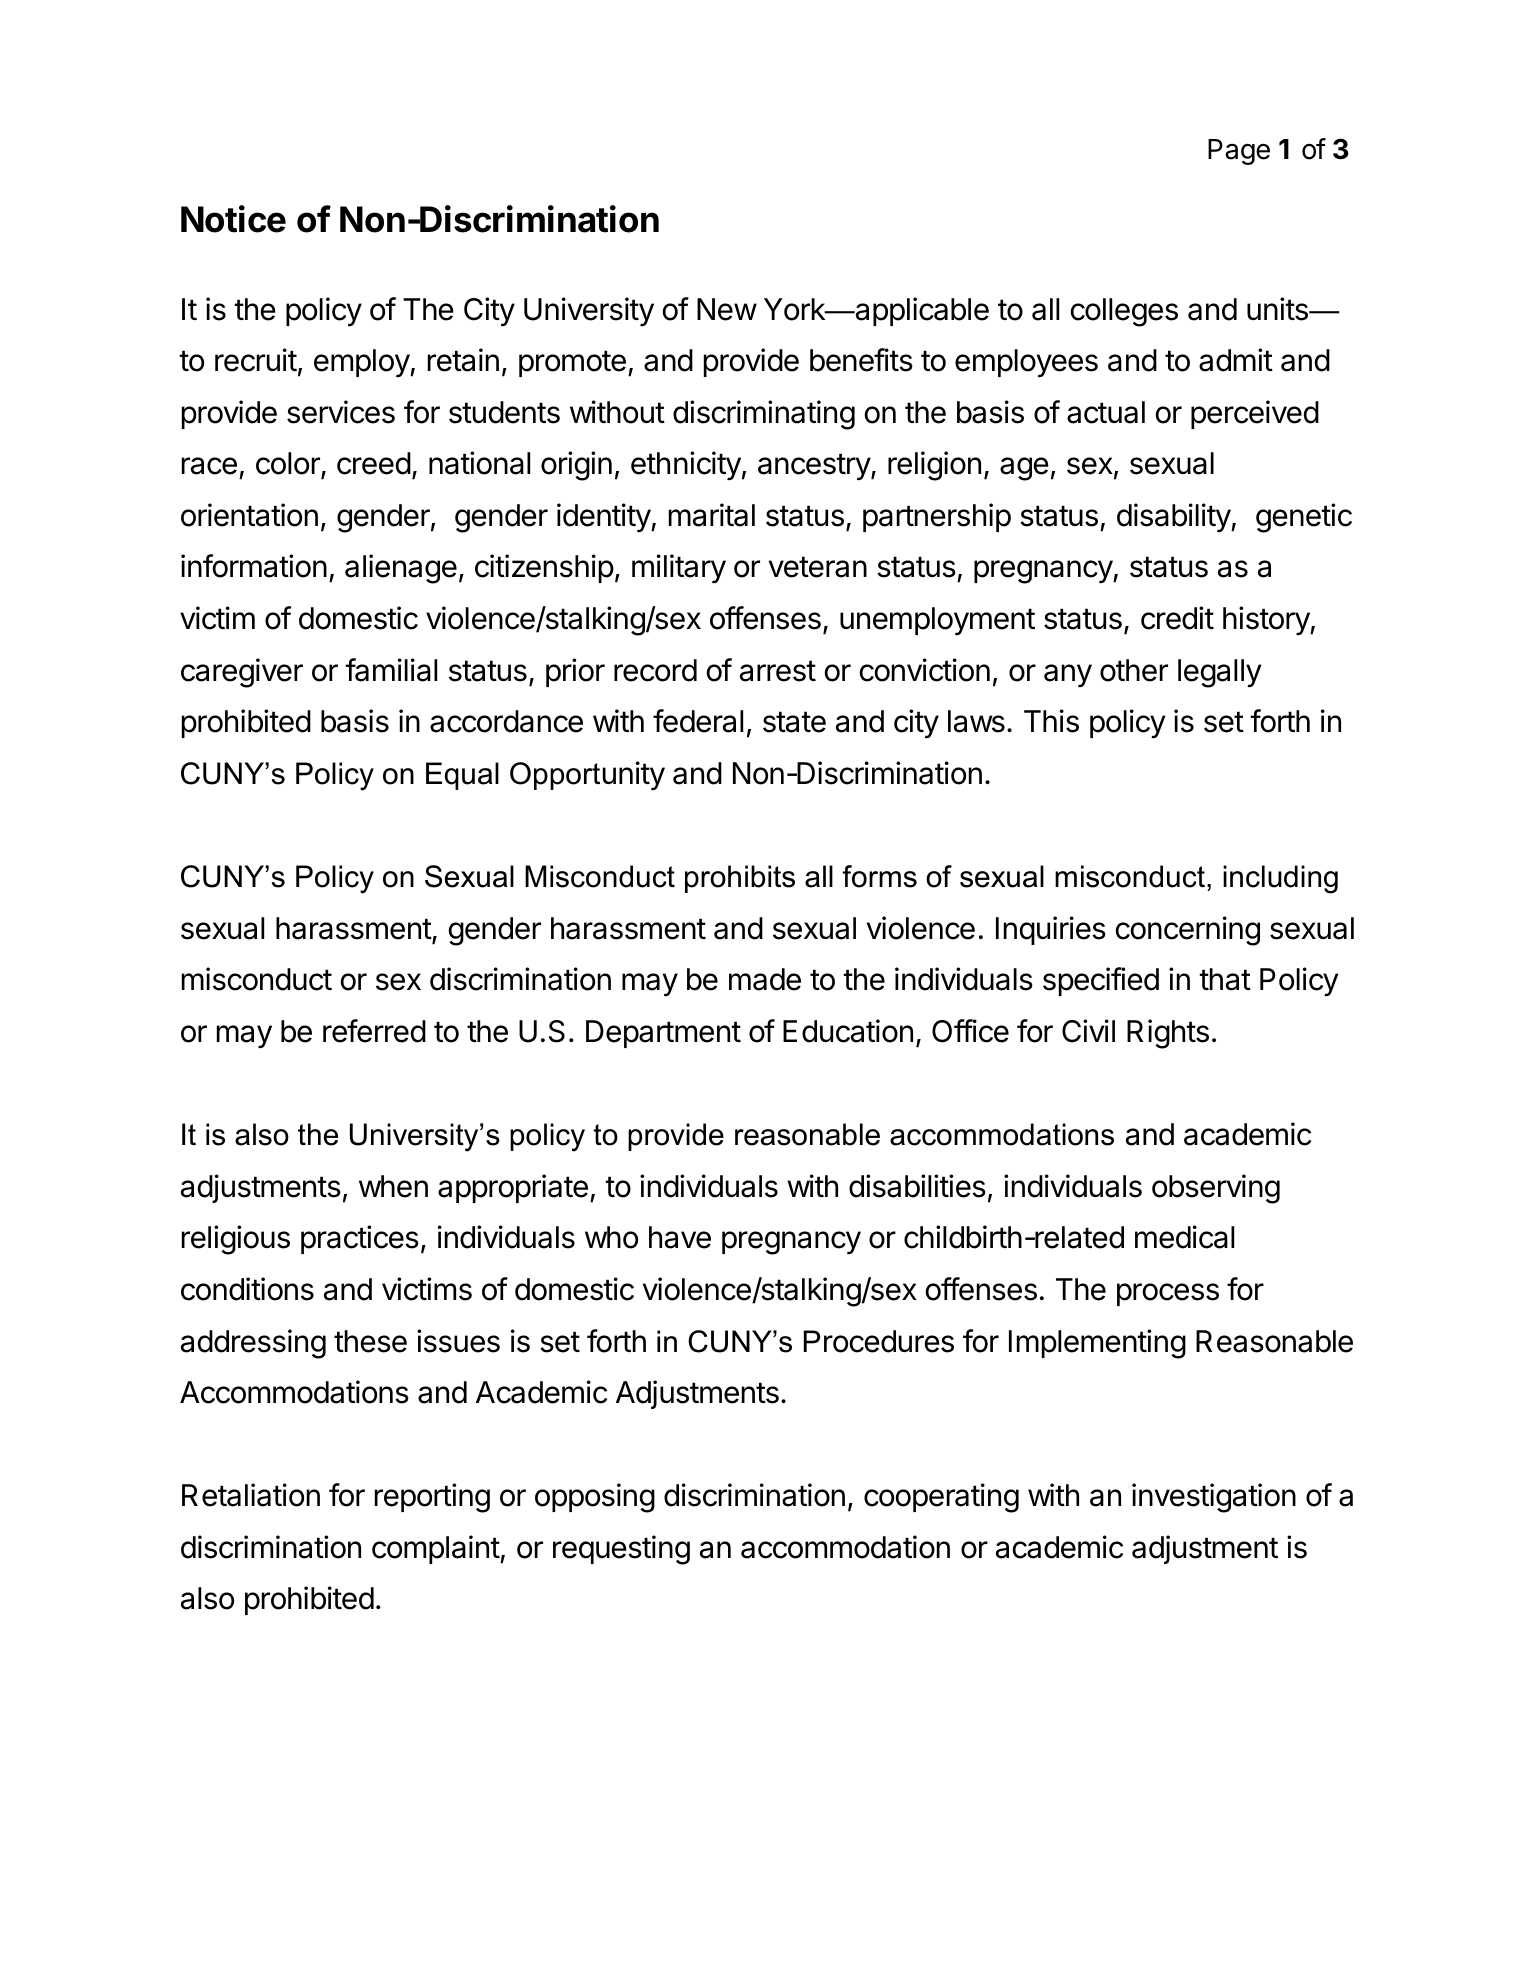 Image resolution: width=1526 pixels, height=1974 pixels. I want to click on Rights, so click(1168, 1034).
